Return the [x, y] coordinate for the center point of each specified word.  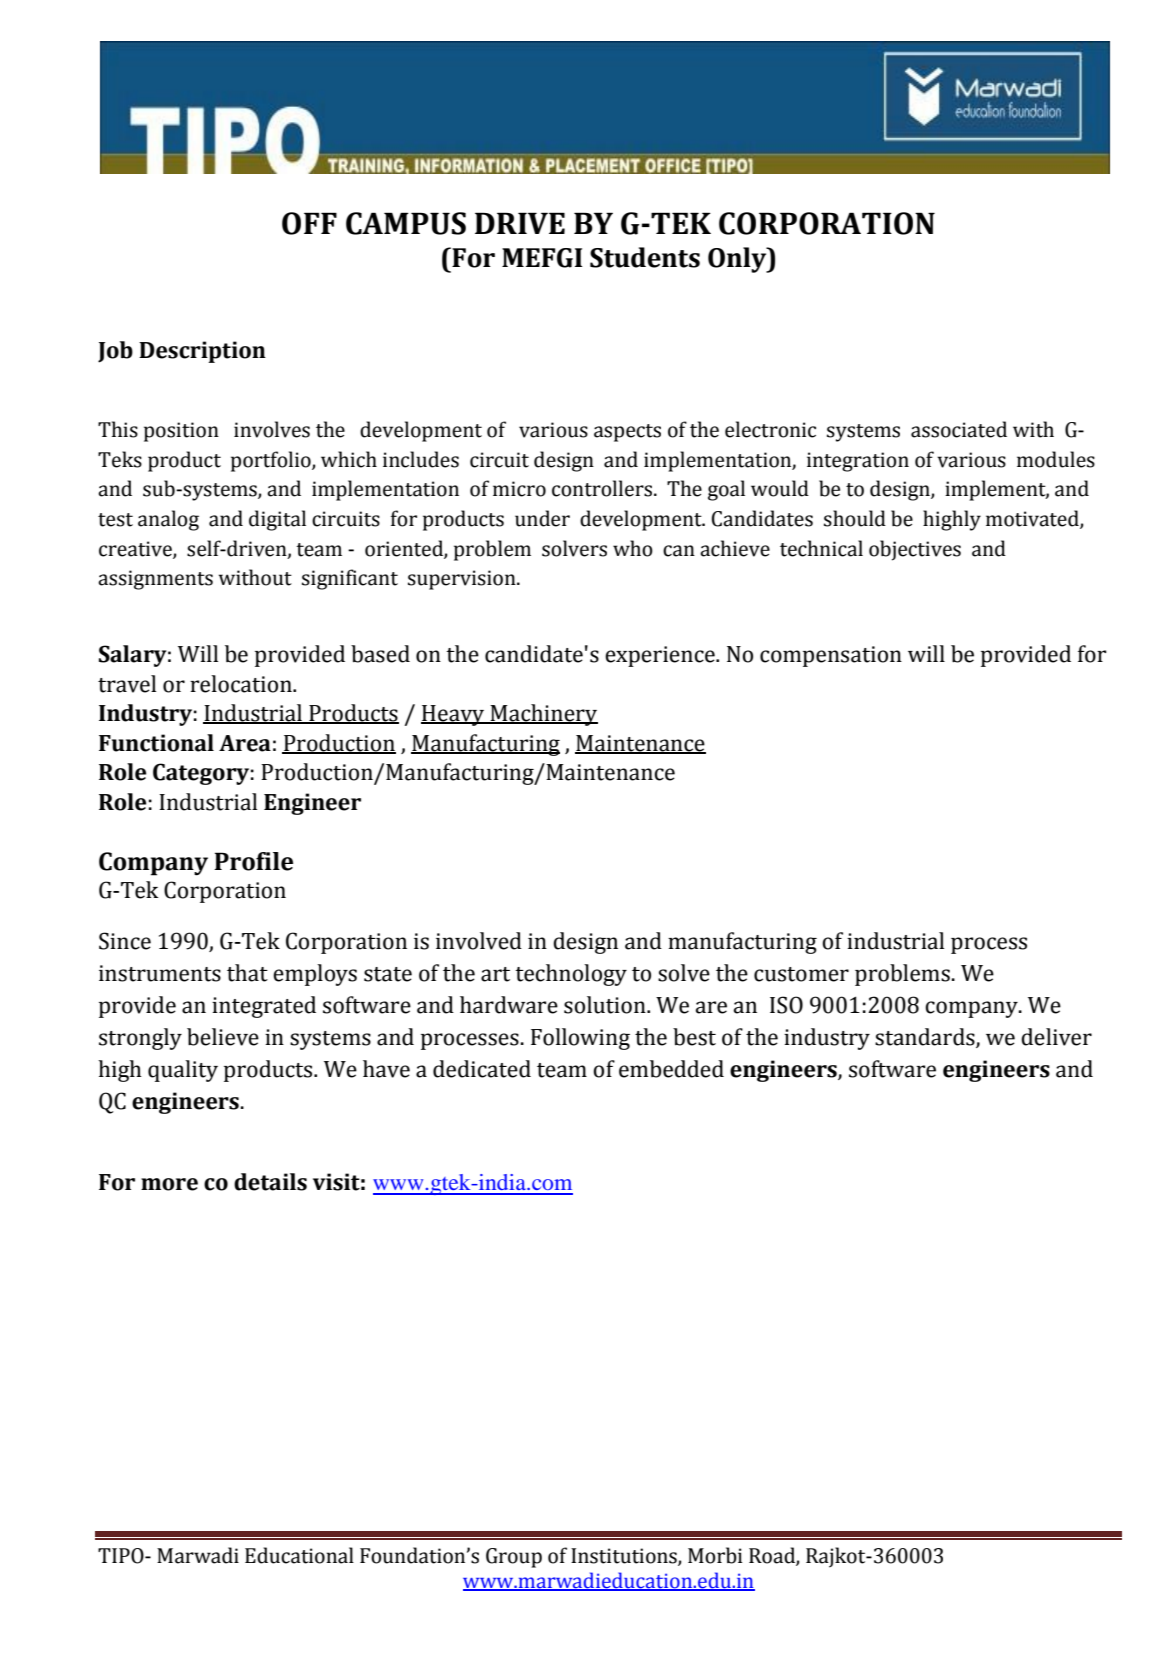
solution [606, 1005]
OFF [309, 223]
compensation [831, 656]
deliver [1056, 1037]
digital [277, 520]
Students [645, 257]
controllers [603, 488]
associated [959, 429]
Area [245, 743]
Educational [299, 1555]
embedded [671, 1069]
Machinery [543, 715]
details [270, 1182]
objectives [915, 550]
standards [926, 1038]
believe [223, 1037]
